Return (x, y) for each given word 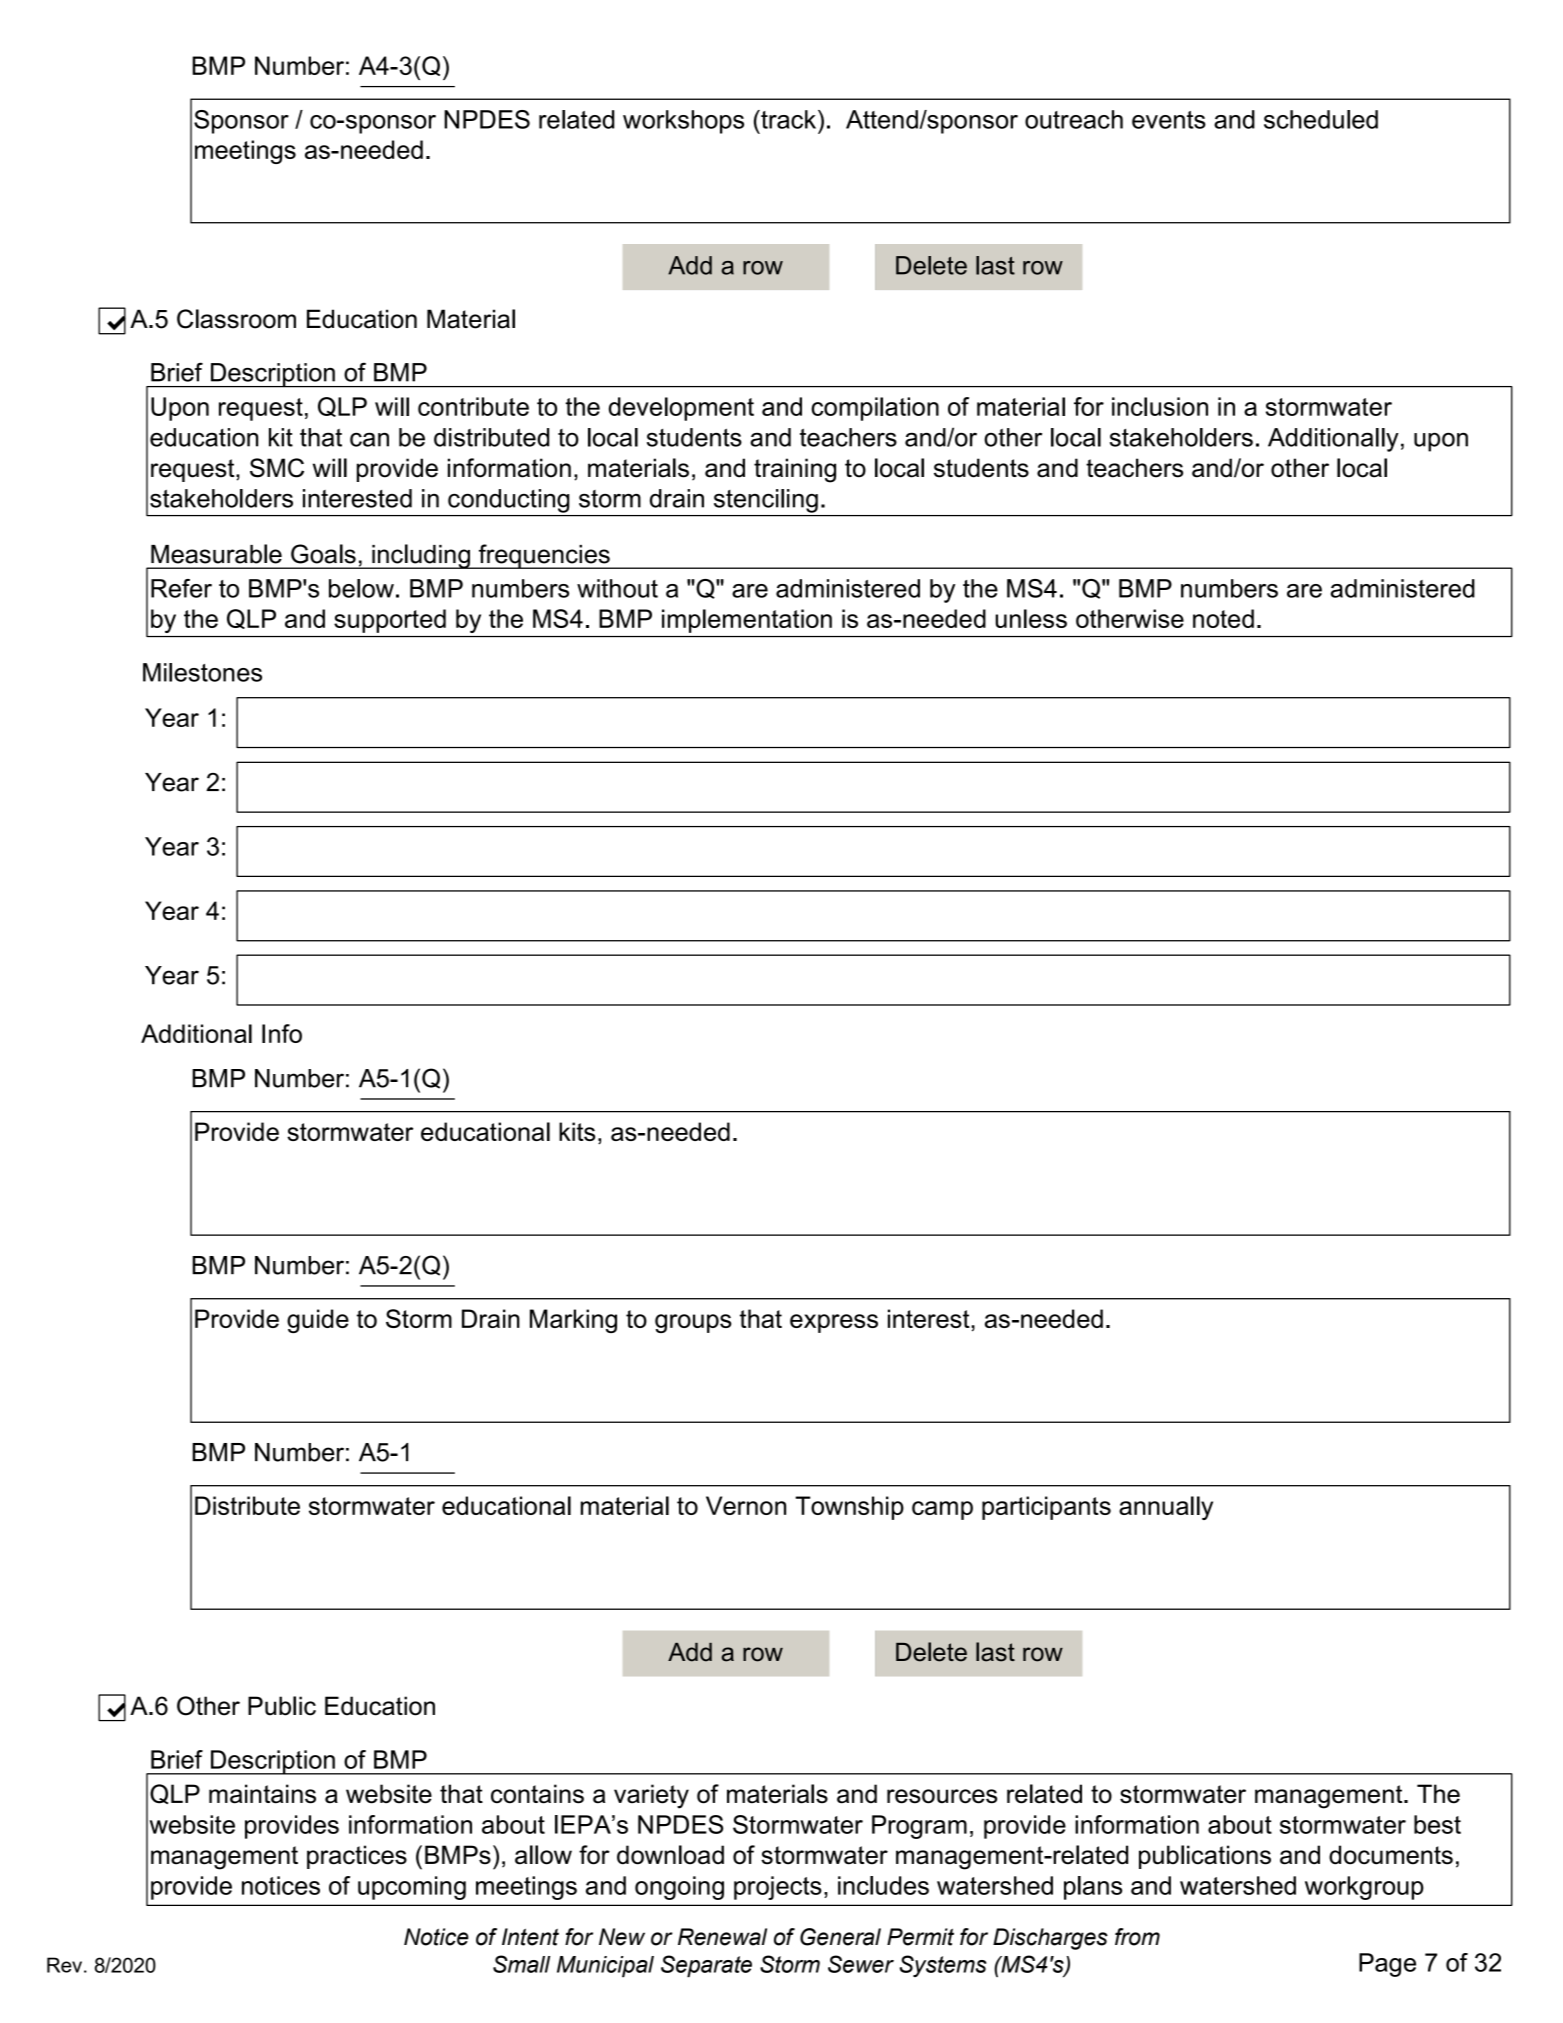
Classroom (236, 319)
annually (1166, 1508)
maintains (262, 1794)
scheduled (1321, 119)
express (834, 1323)
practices (357, 1857)
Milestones (202, 672)
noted (1223, 618)
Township (849, 1508)
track (789, 119)
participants (1046, 1508)
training (795, 470)
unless (1031, 618)
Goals (323, 554)
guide (318, 1321)
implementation (747, 621)
